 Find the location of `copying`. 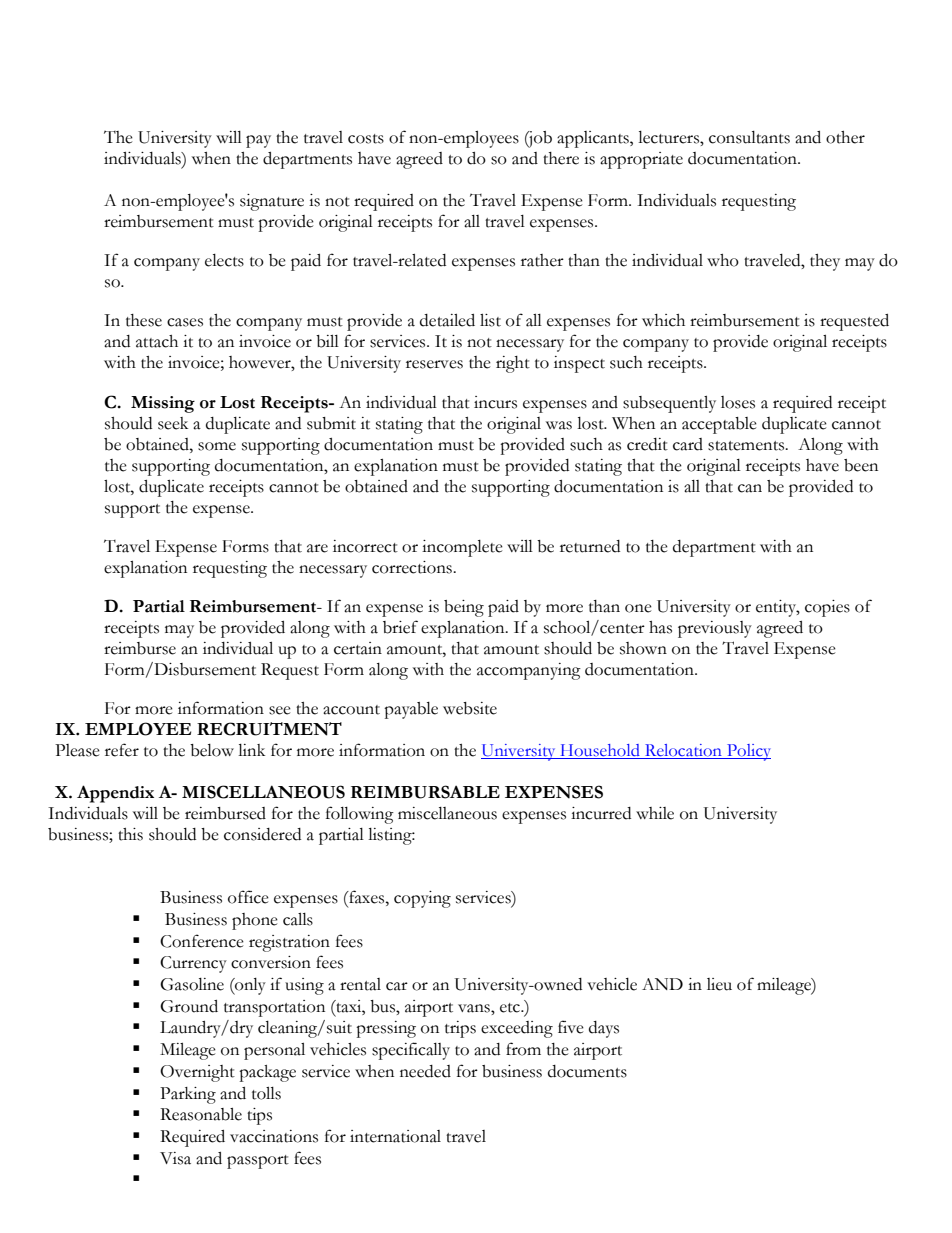

copying is located at coordinates (422, 899).
